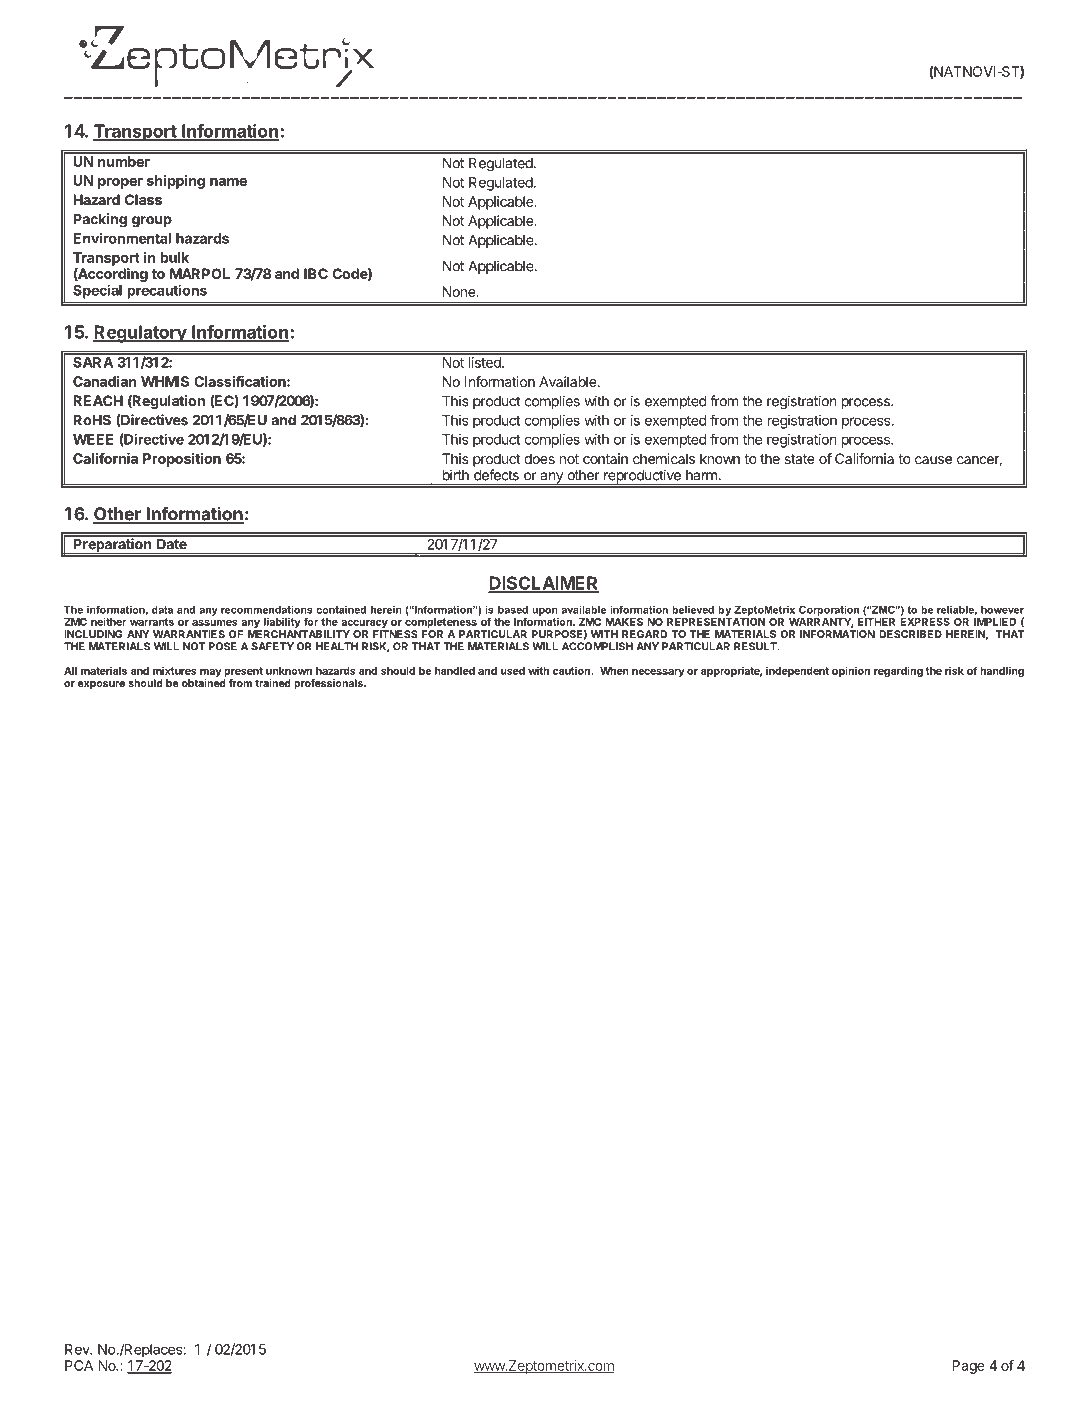 This page has width=1088, height=1408. I want to click on used, so click(513, 671).
